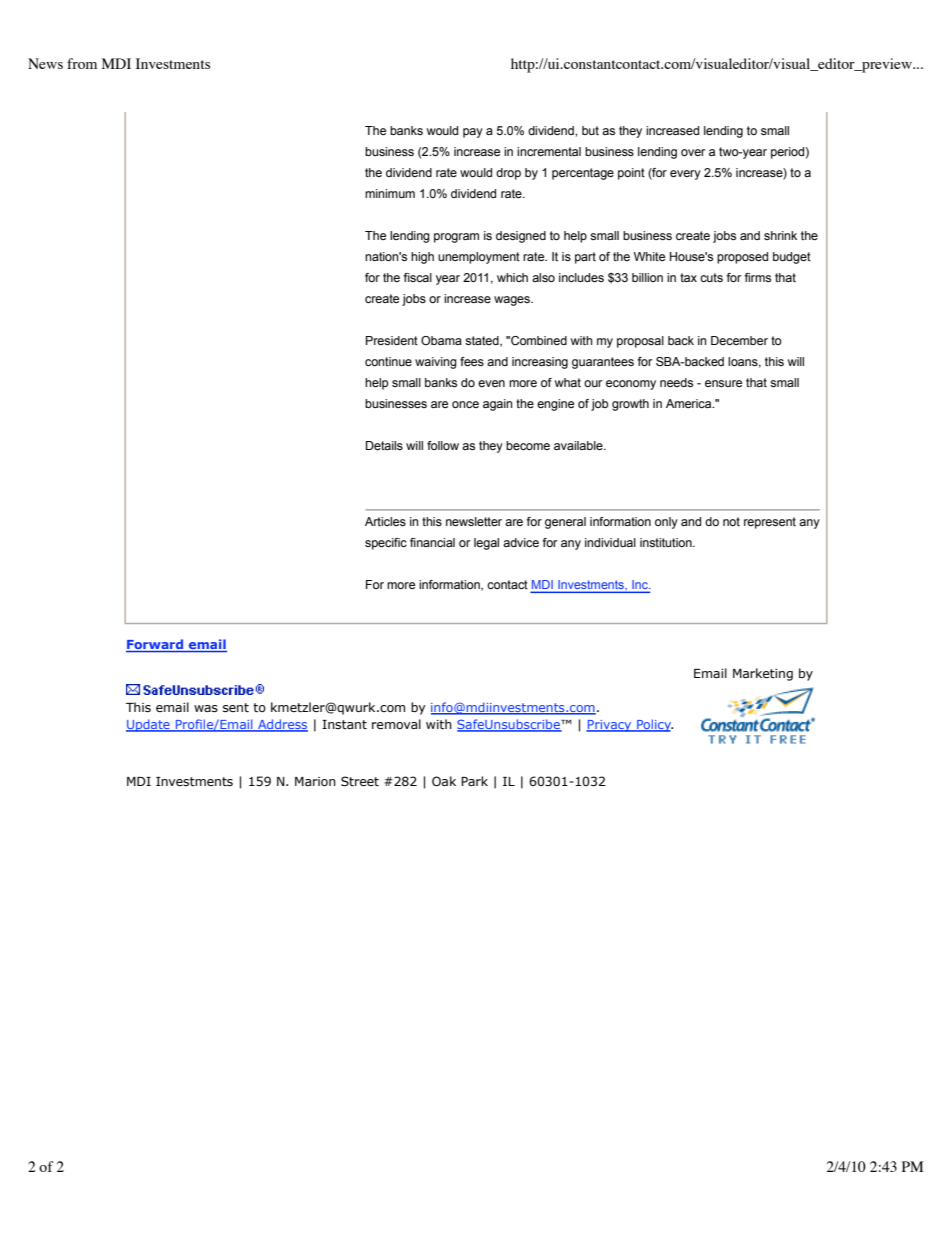  Describe the element at coordinates (693, 152) in the page. I see `over` at that location.
